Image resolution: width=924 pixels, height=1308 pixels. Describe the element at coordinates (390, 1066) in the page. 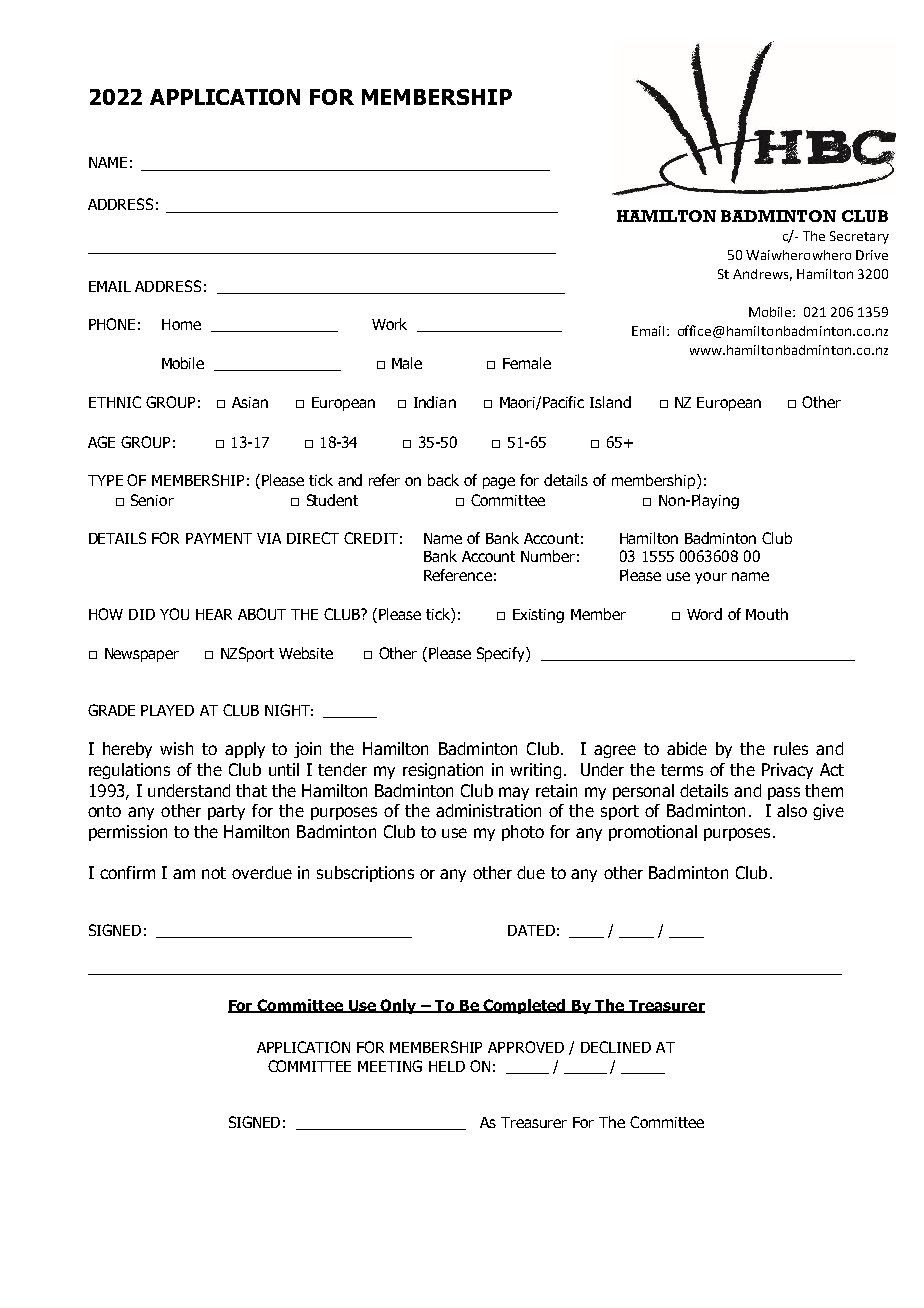

I see `MEETING` at that location.
